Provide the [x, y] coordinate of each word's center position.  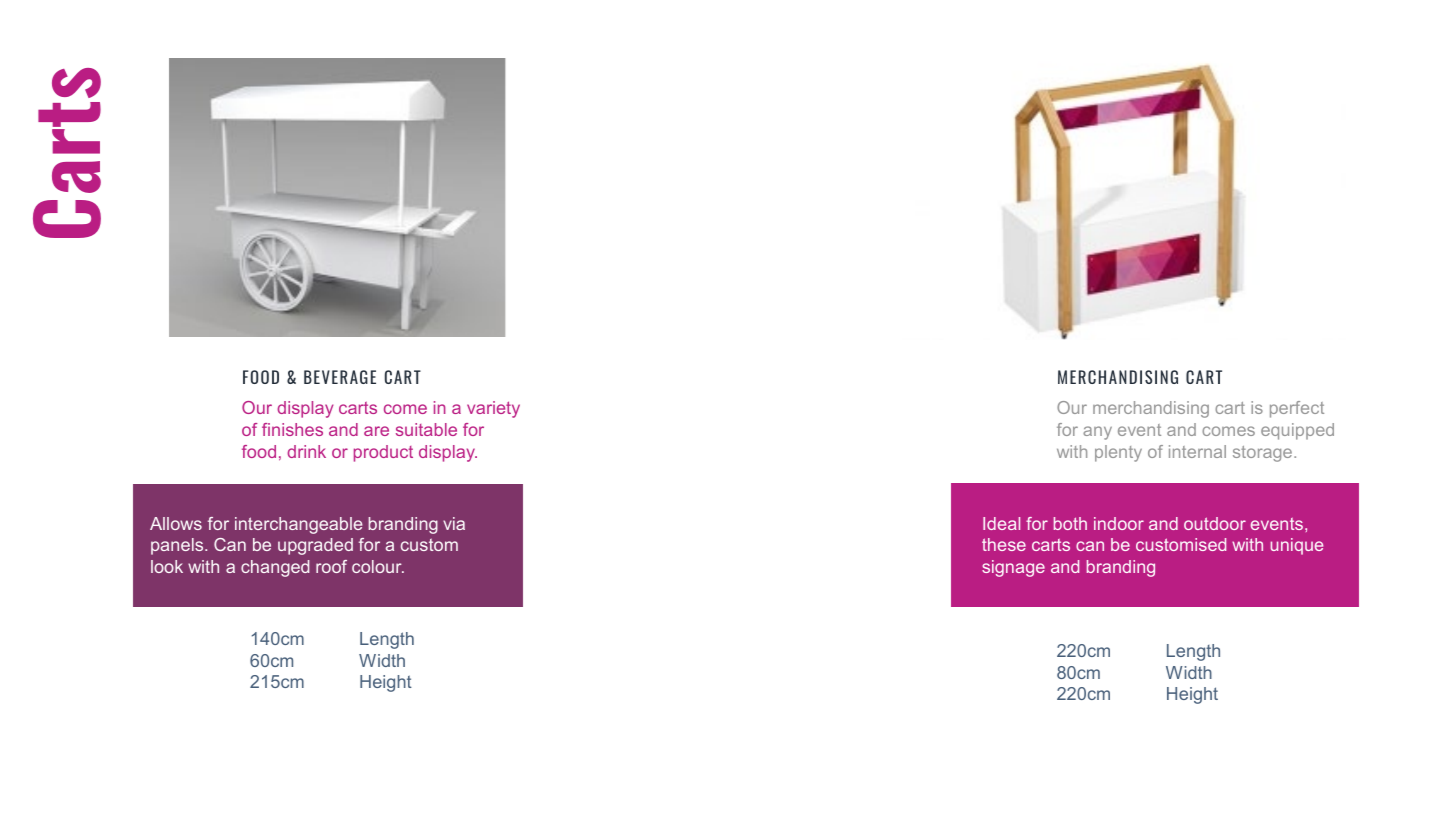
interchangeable [299, 525]
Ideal [1001, 523]
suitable [426, 429]
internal [1197, 451]
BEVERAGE [340, 377]
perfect [1297, 409]
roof [331, 566]
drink [306, 451]
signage [1013, 568]
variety [493, 409]
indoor [1119, 523]
